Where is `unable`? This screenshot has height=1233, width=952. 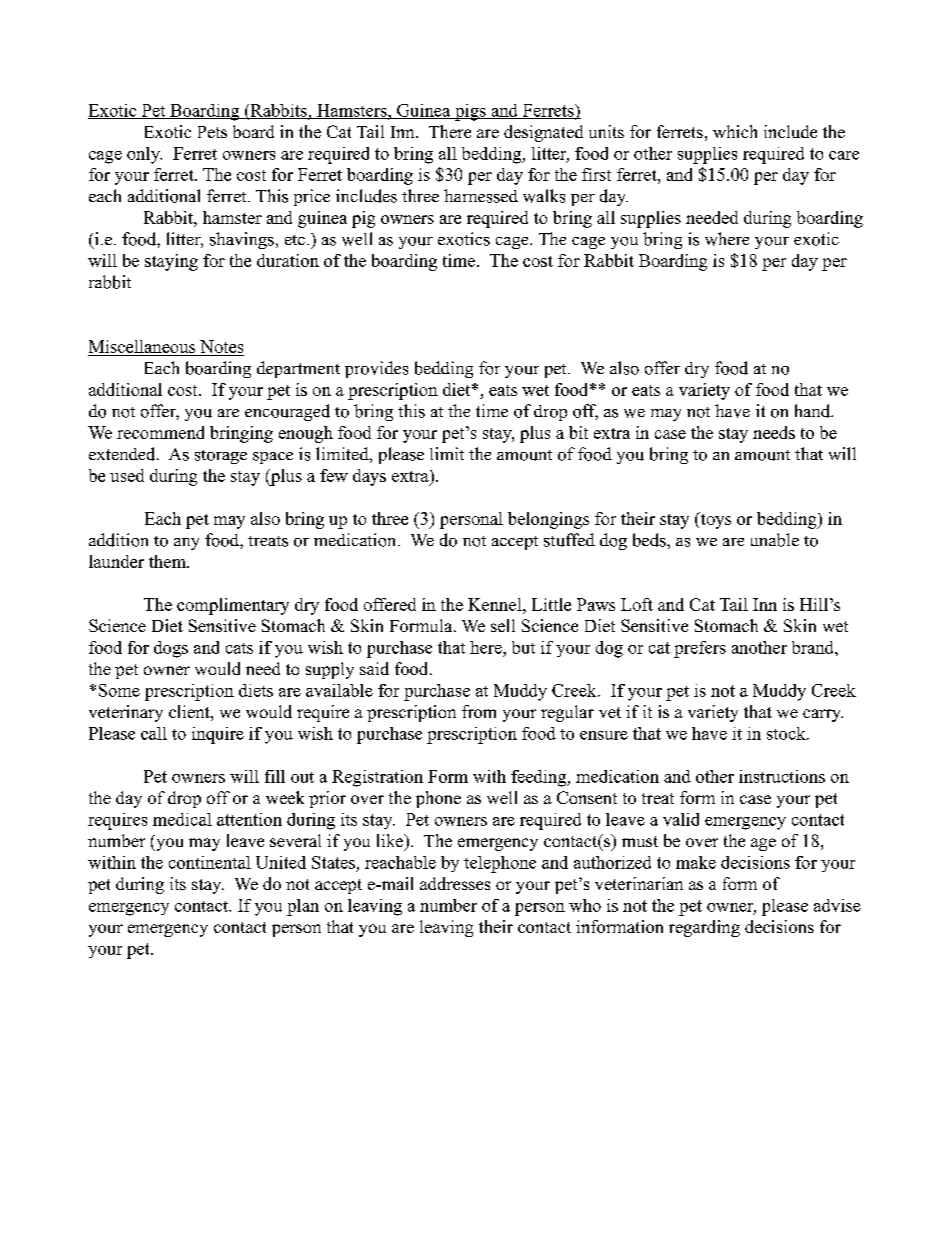
unable is located at coordinates (775, 540).
